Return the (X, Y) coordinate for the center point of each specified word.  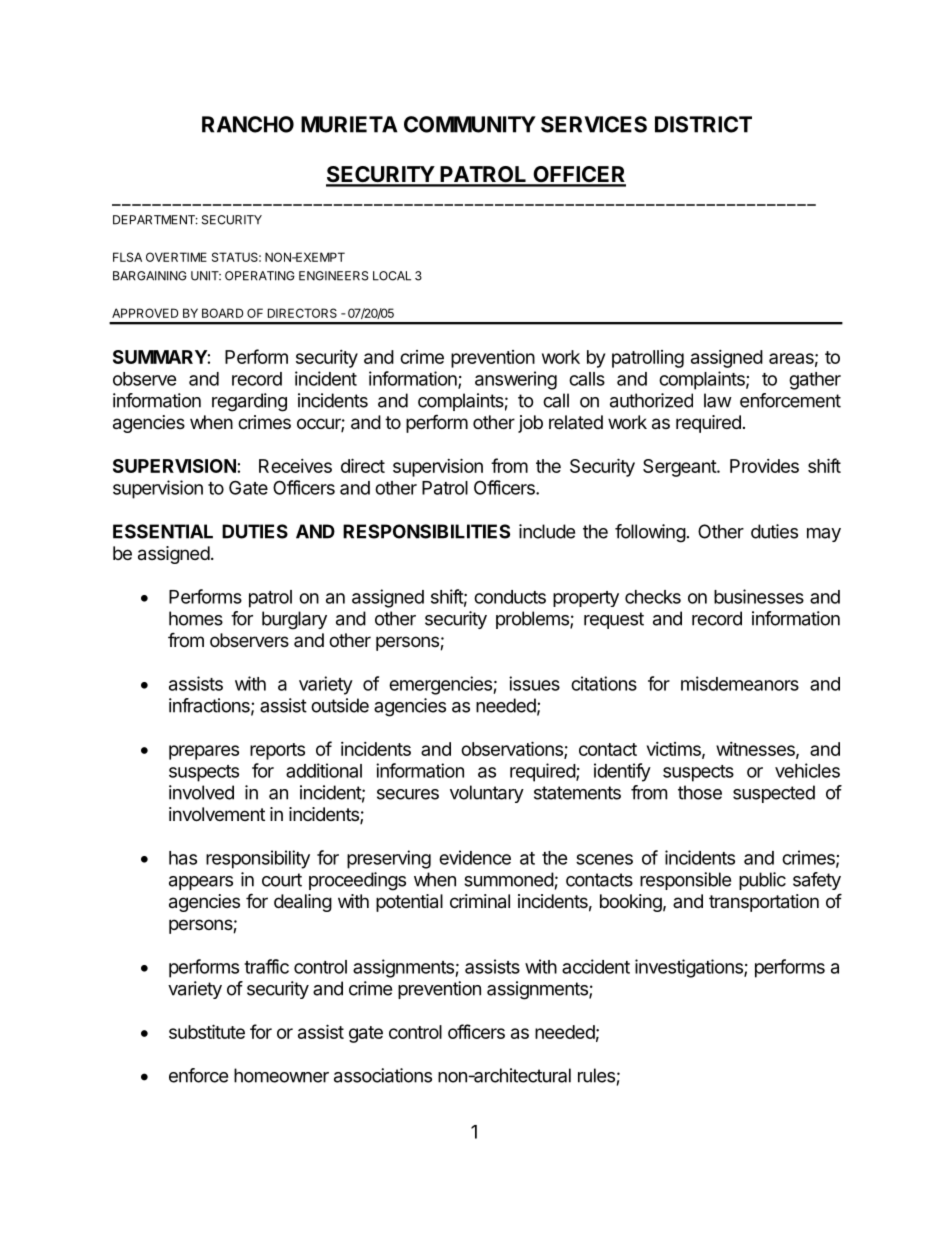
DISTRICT (703, 124)
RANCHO (248, 124)
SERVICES (594, 124)
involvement (217, 814)
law (718, 400)
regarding (249, 402)
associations (383, 1075)
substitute (207, 1031)
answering (516, 380)
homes (196, 618)
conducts (510, 597)
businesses (759, 596)
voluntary (487, 794)
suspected (774, 794)
